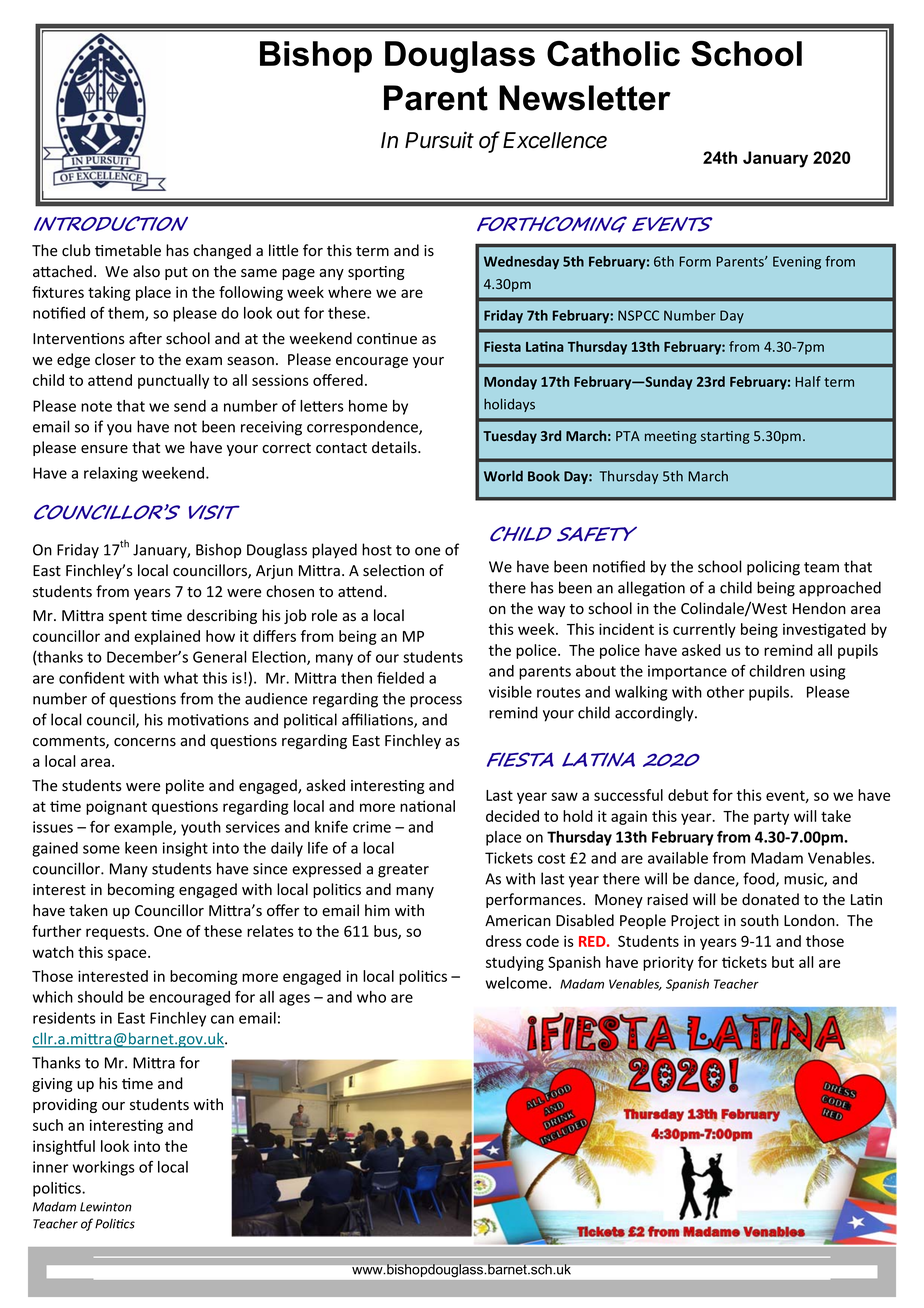  Describe the element at coordinates (104, 1168) in the screenshot. I see `workings` at that location.
